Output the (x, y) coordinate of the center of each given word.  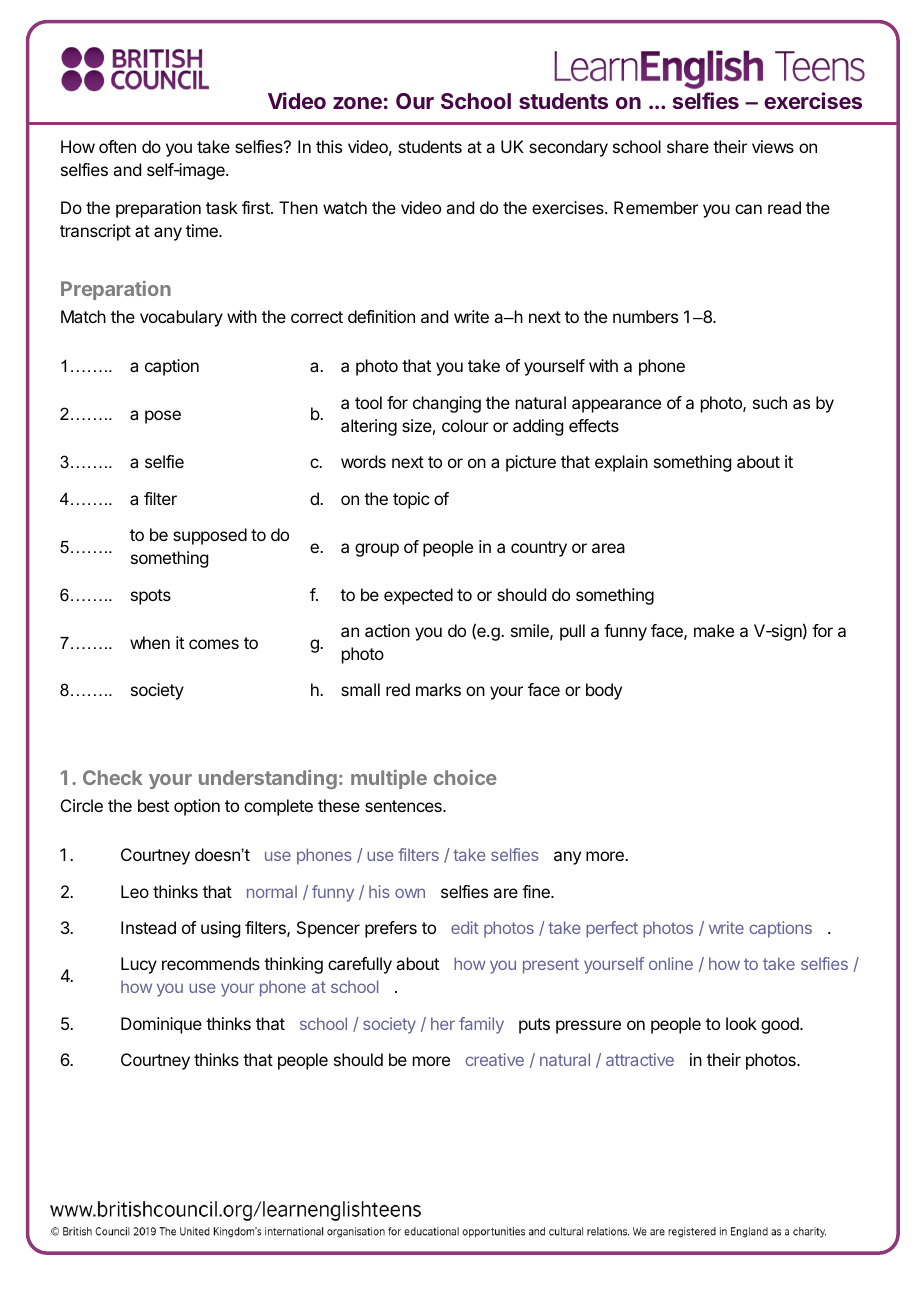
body (604, 691)
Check (113, 777)
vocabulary (181, 318)
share (688, 146)
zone (357, 103)
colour (465, 425)
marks (438, 689)
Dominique (161, 1025)
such (770, 402)
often (117, 146)
